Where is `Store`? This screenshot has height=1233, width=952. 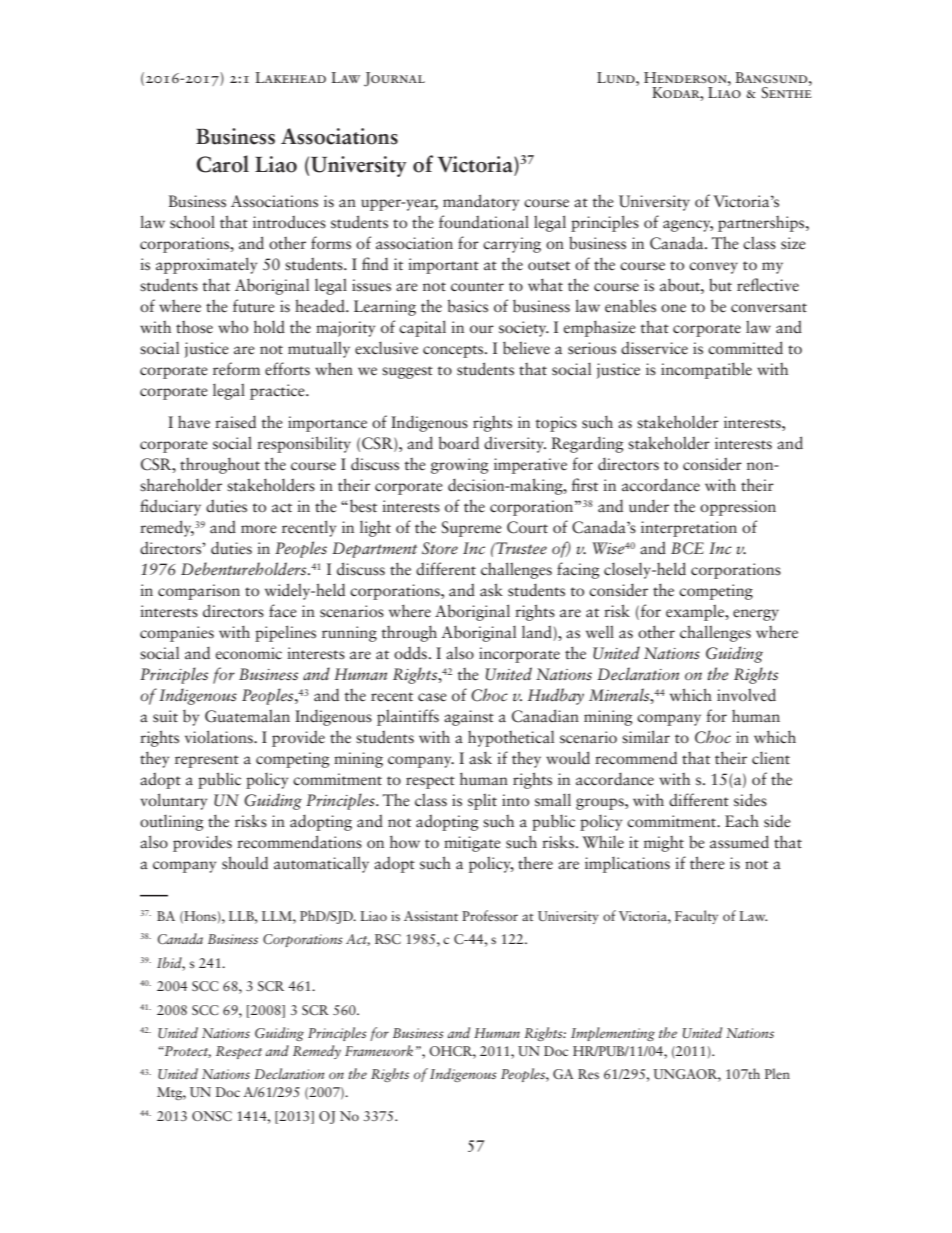 Store is located at coordinates (440, 548).
